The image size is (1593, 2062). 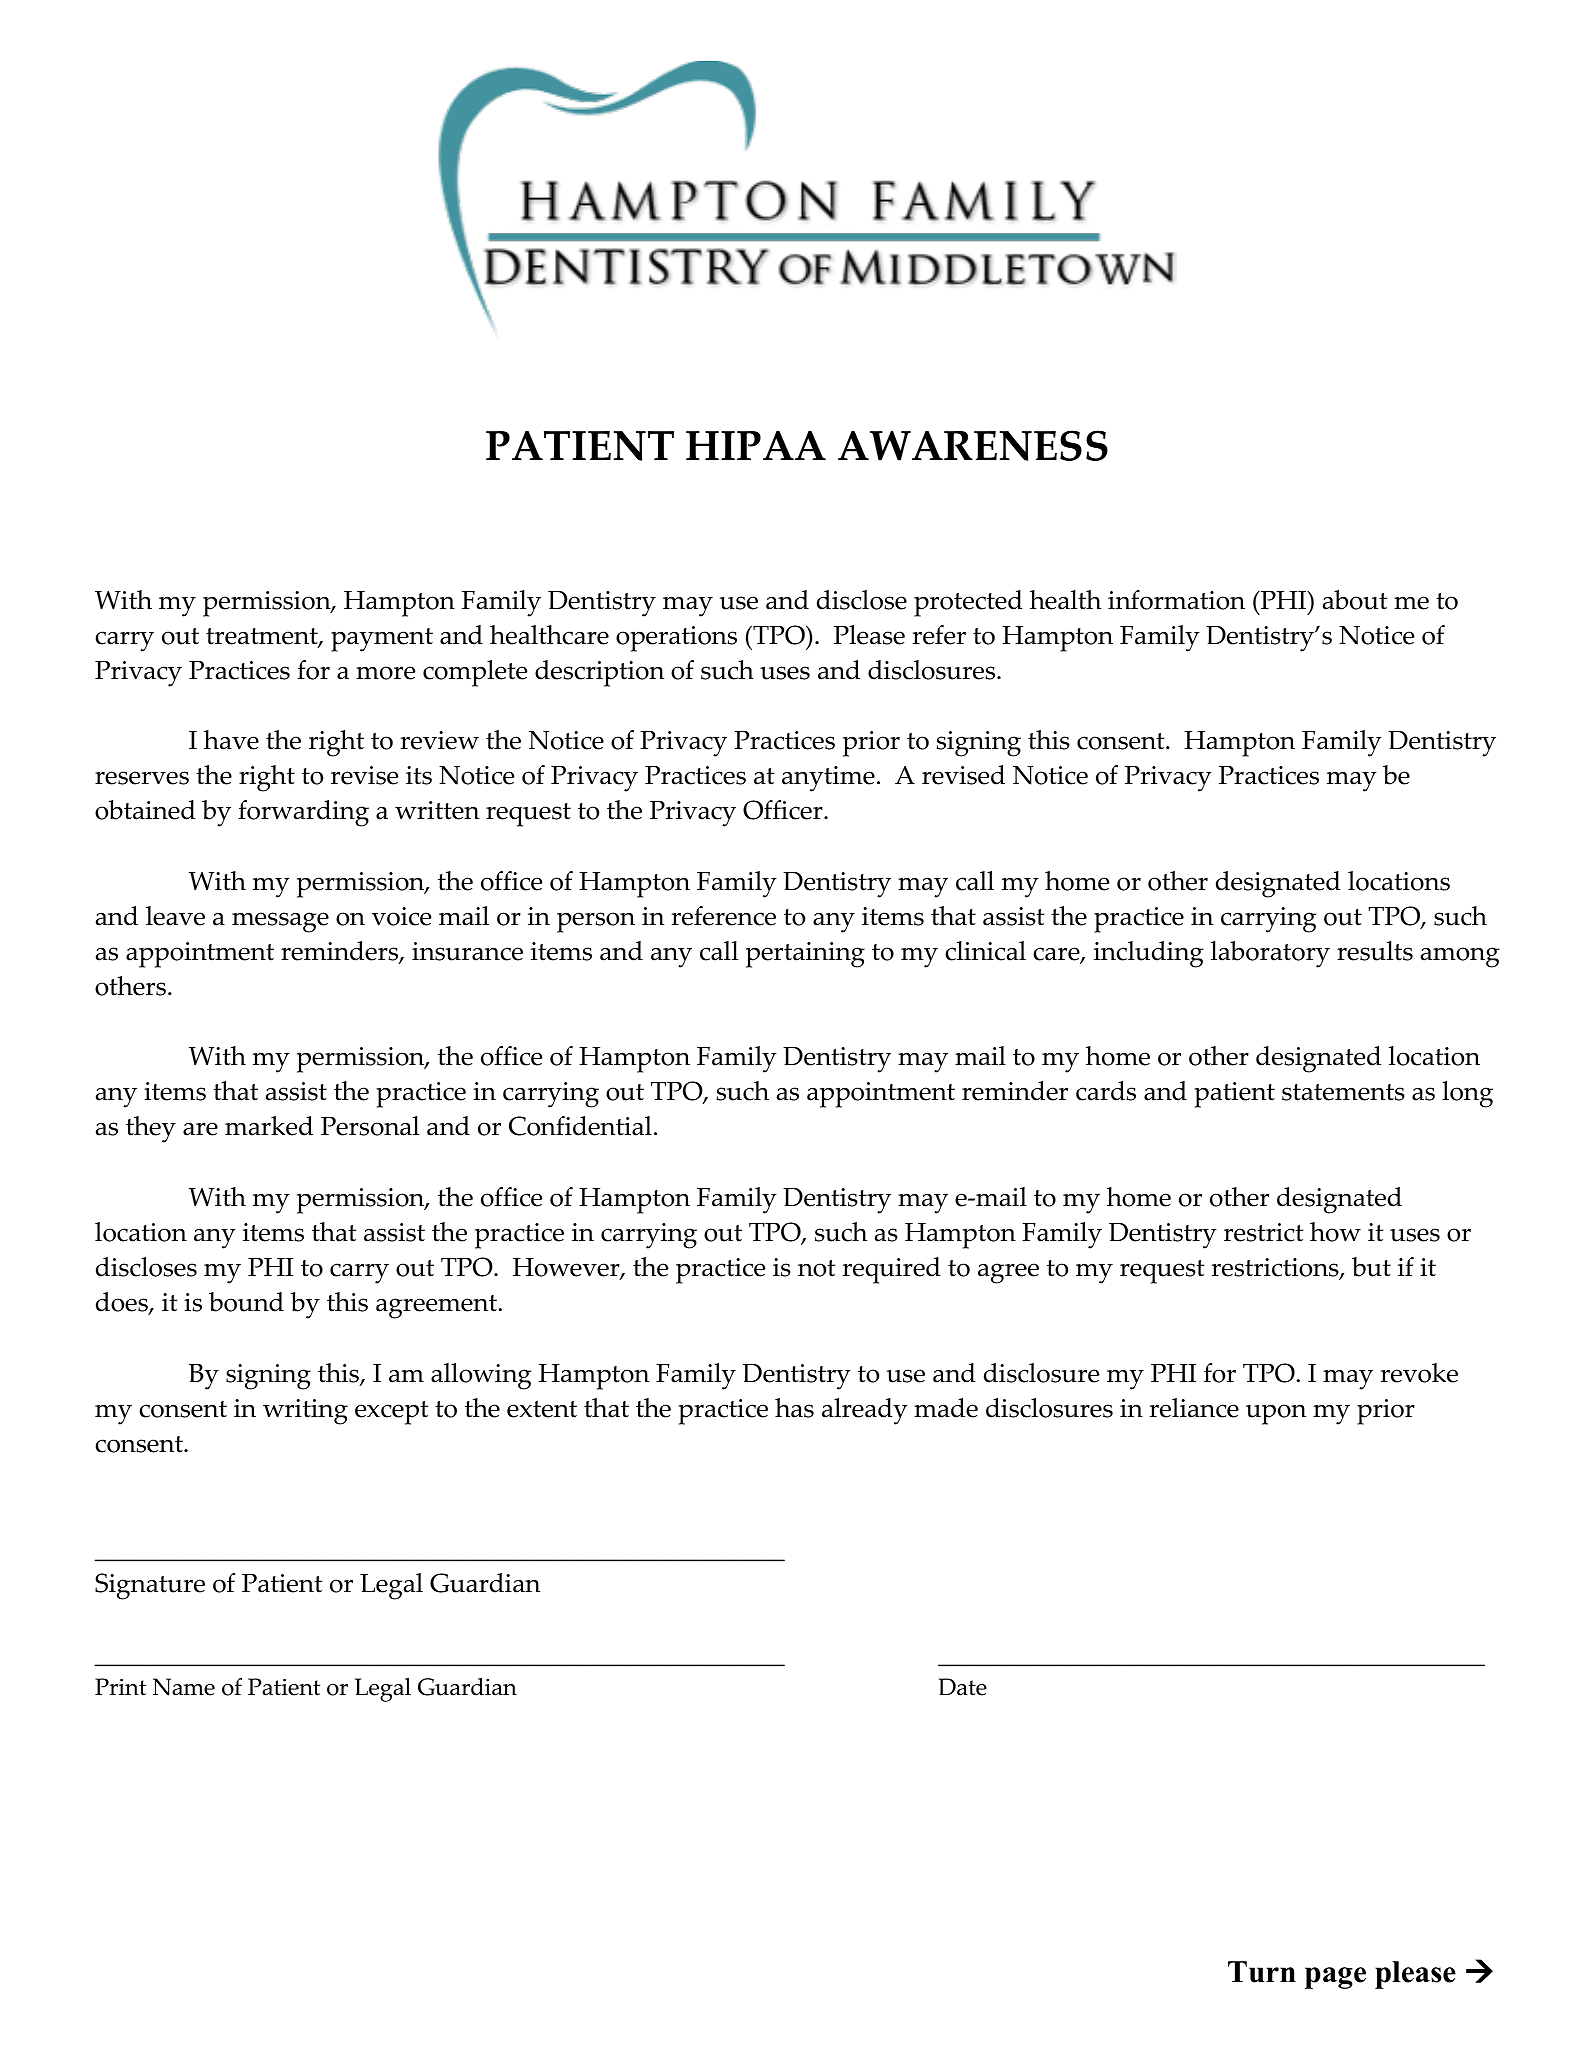 What do you see at coordinates (303, 813) in the screenshot?
I see `forwarding` at bounding box center [303, 813].
